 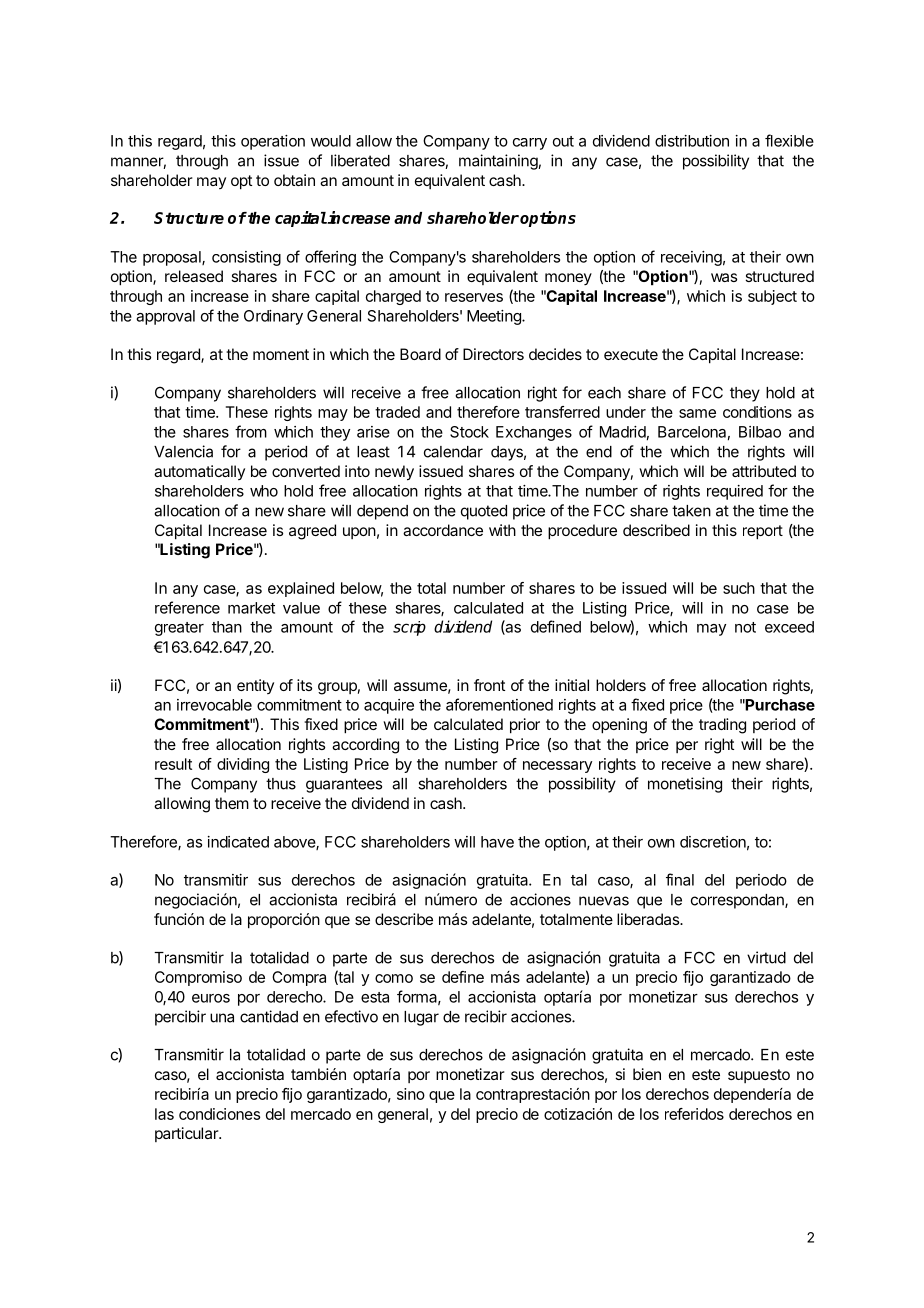 I want to click on condiciones, so click(x=219, y=1114).
